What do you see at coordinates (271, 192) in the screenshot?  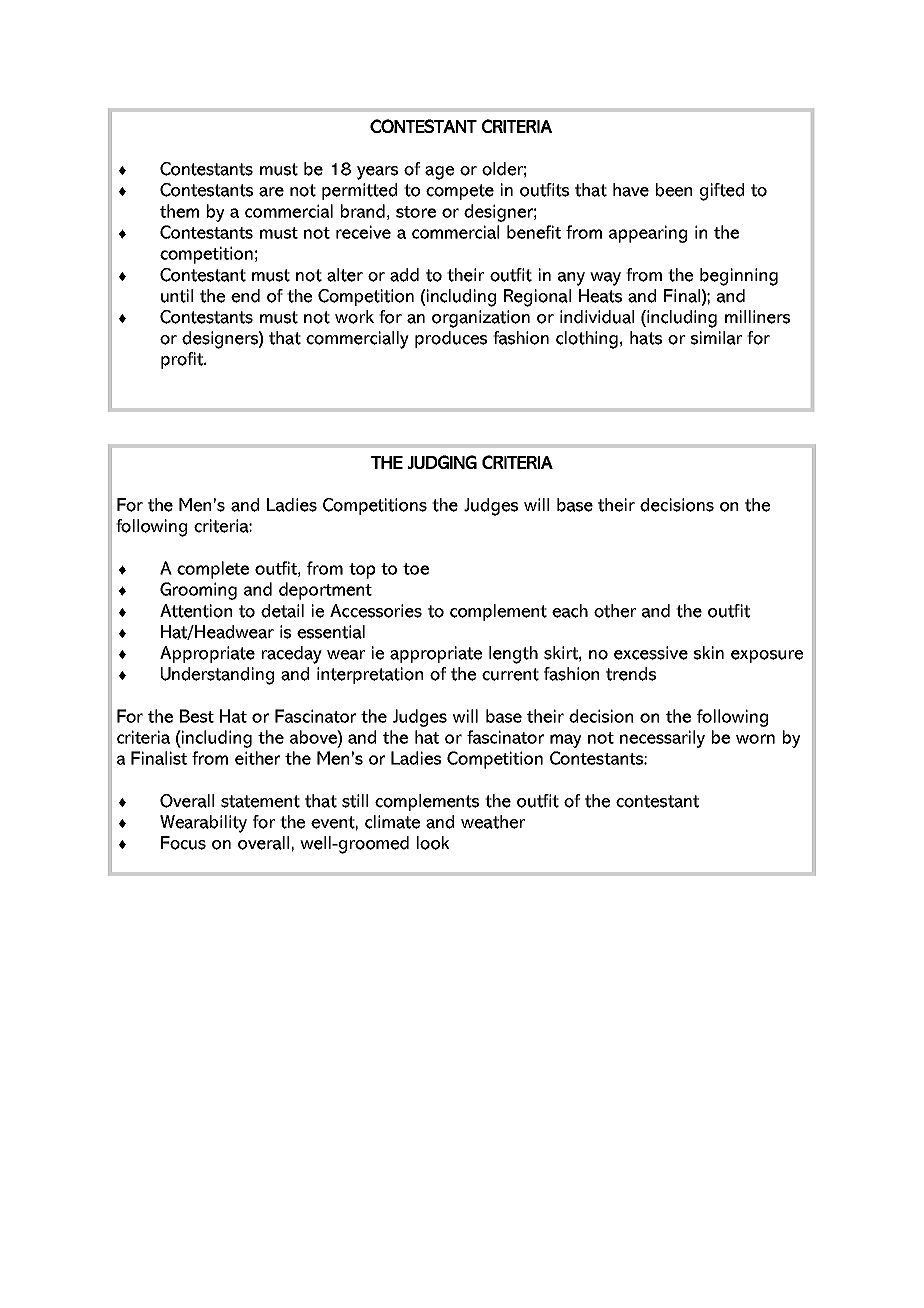 I see `are` at bounding box center [271, 192].
